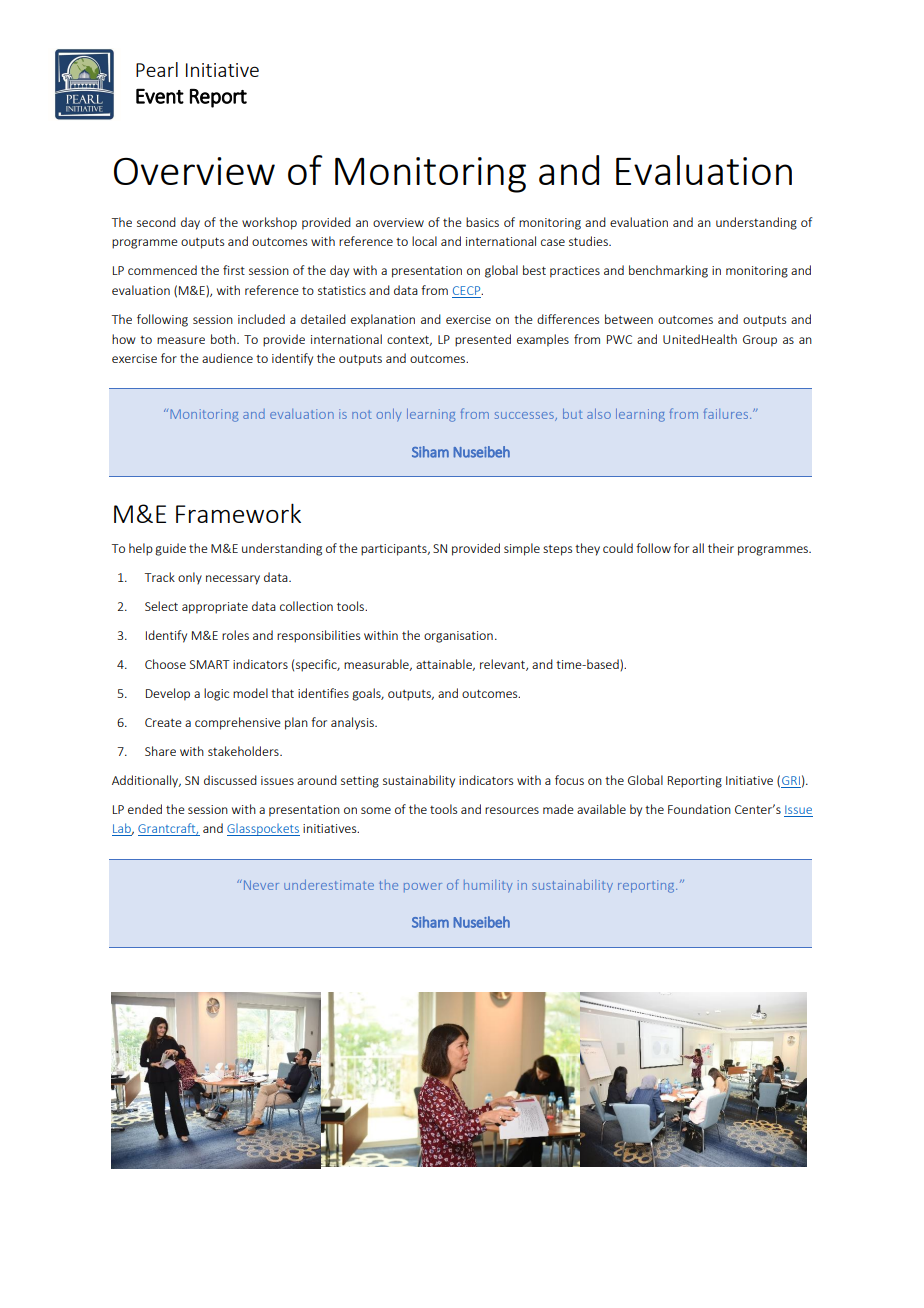  Describe the element at coordinates (238, 513) in the page. I see `Framework` at that location.
